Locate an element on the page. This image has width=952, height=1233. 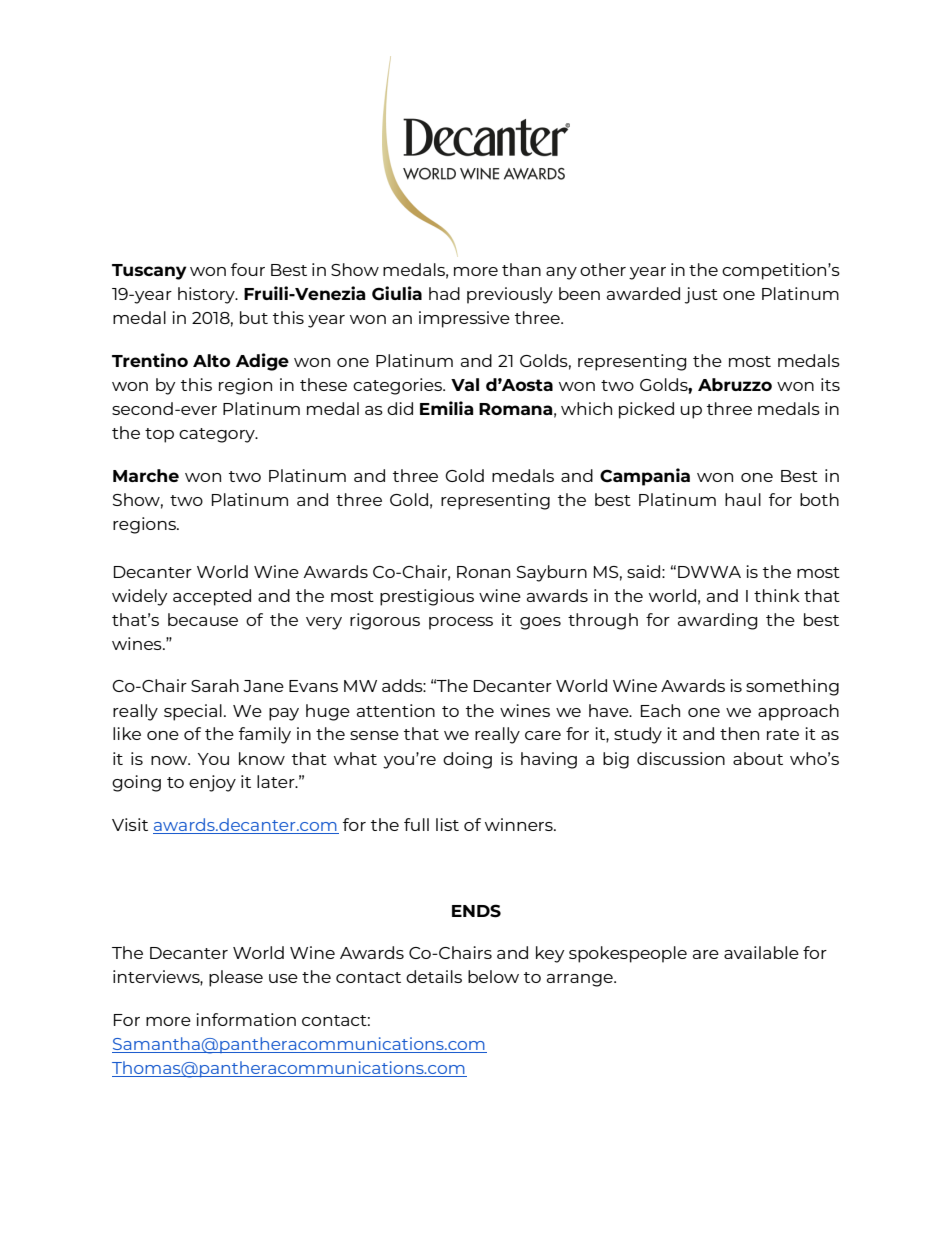
history is located at coordinates (207, 295).
